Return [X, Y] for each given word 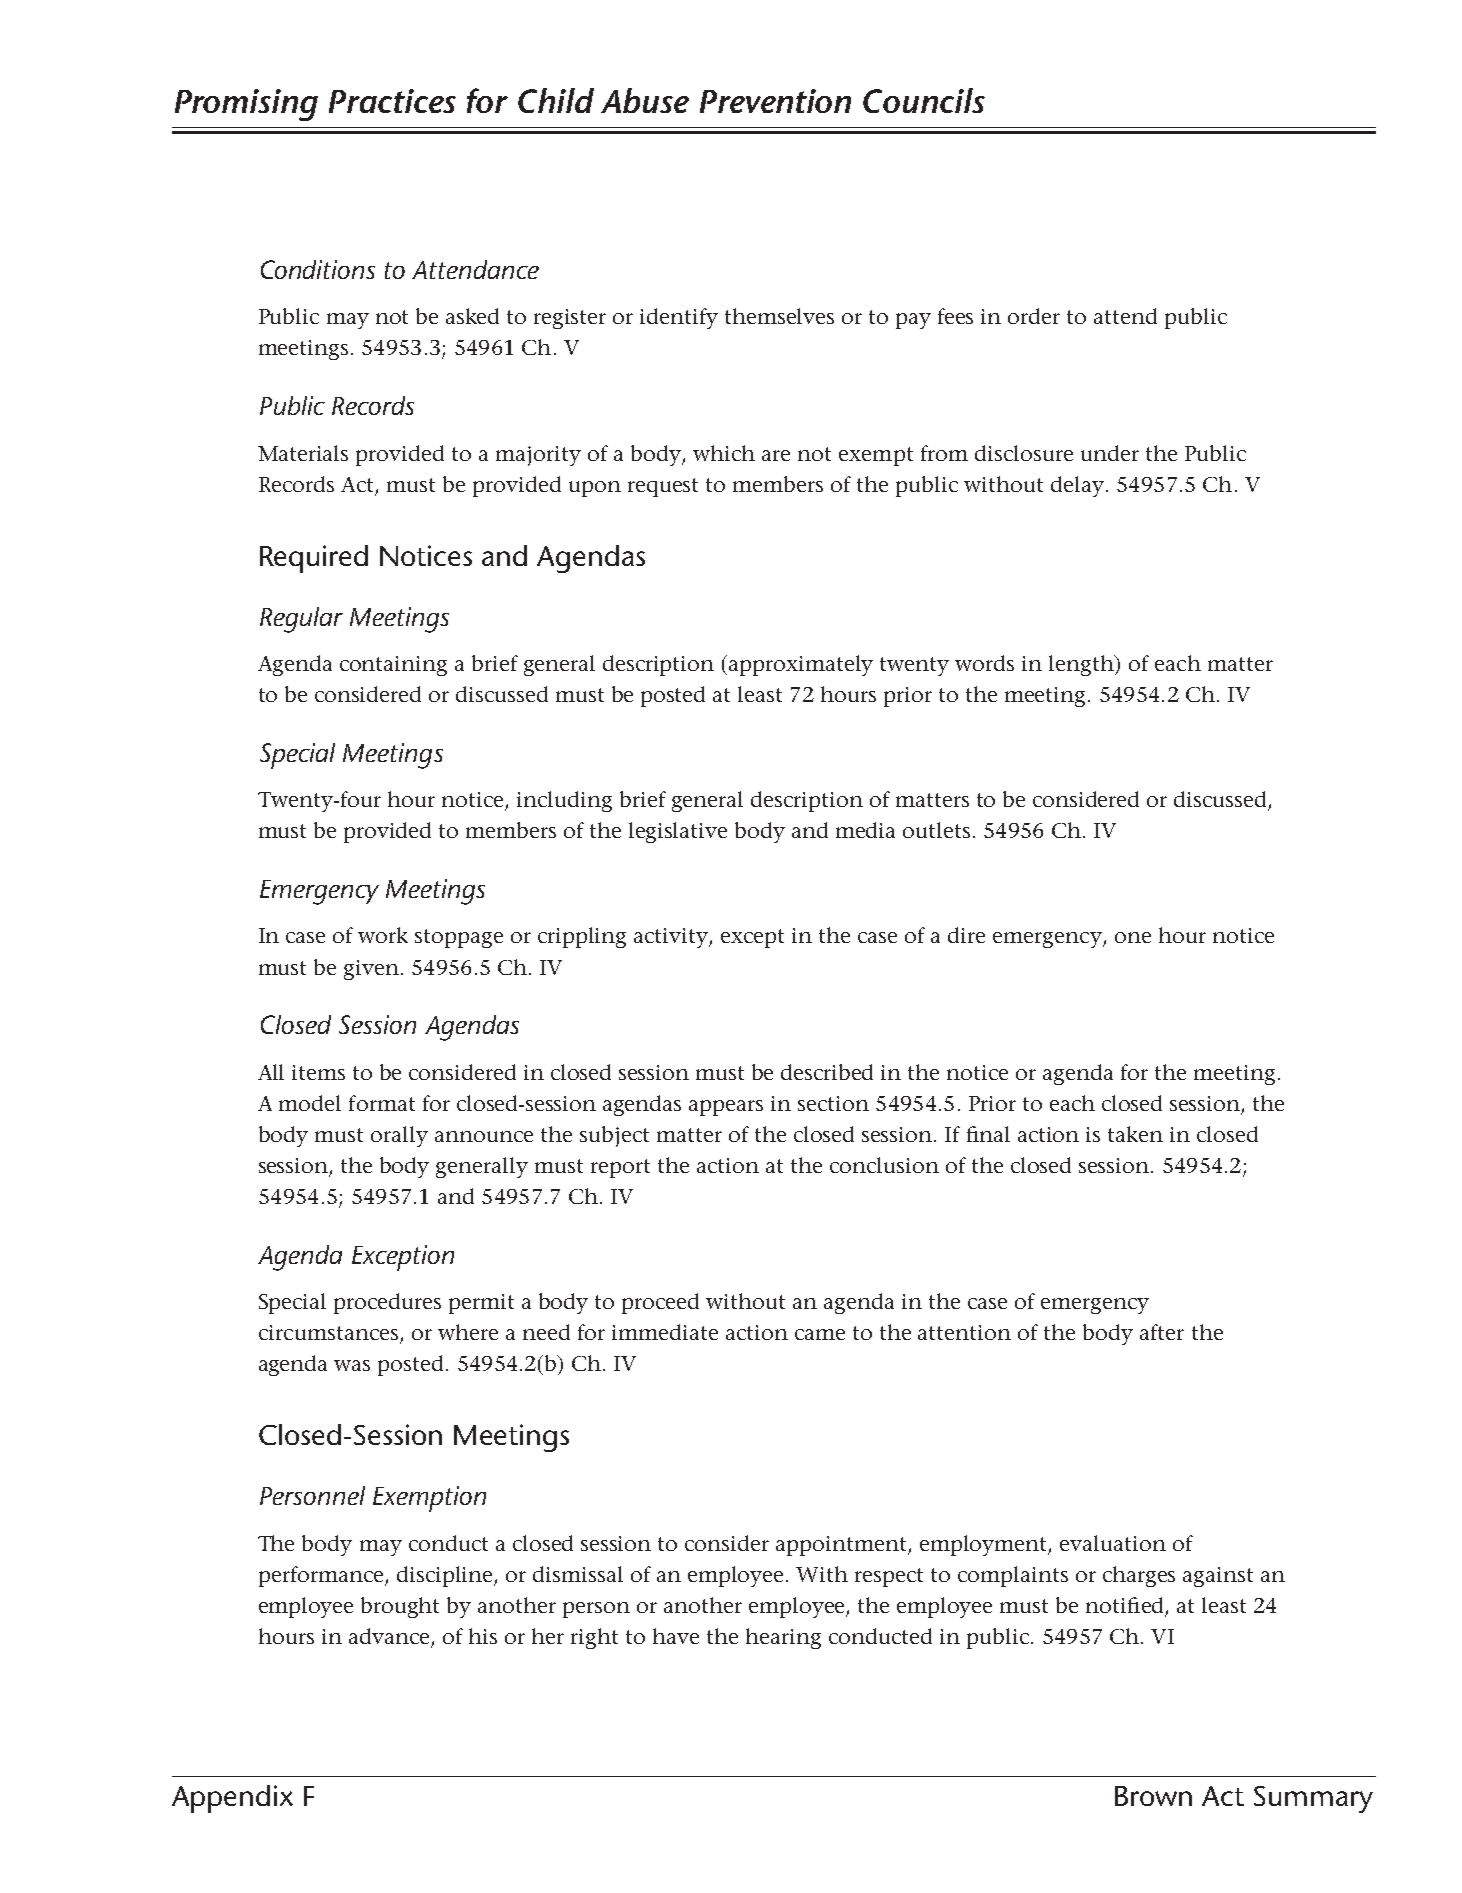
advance [390, 1637]
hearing [783, 1638]
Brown [1153, 1796]
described [827, 1072]
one [1133, 937]
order [1034, 316]
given [371, 970]
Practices [392, 101]
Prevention [775, 101]
